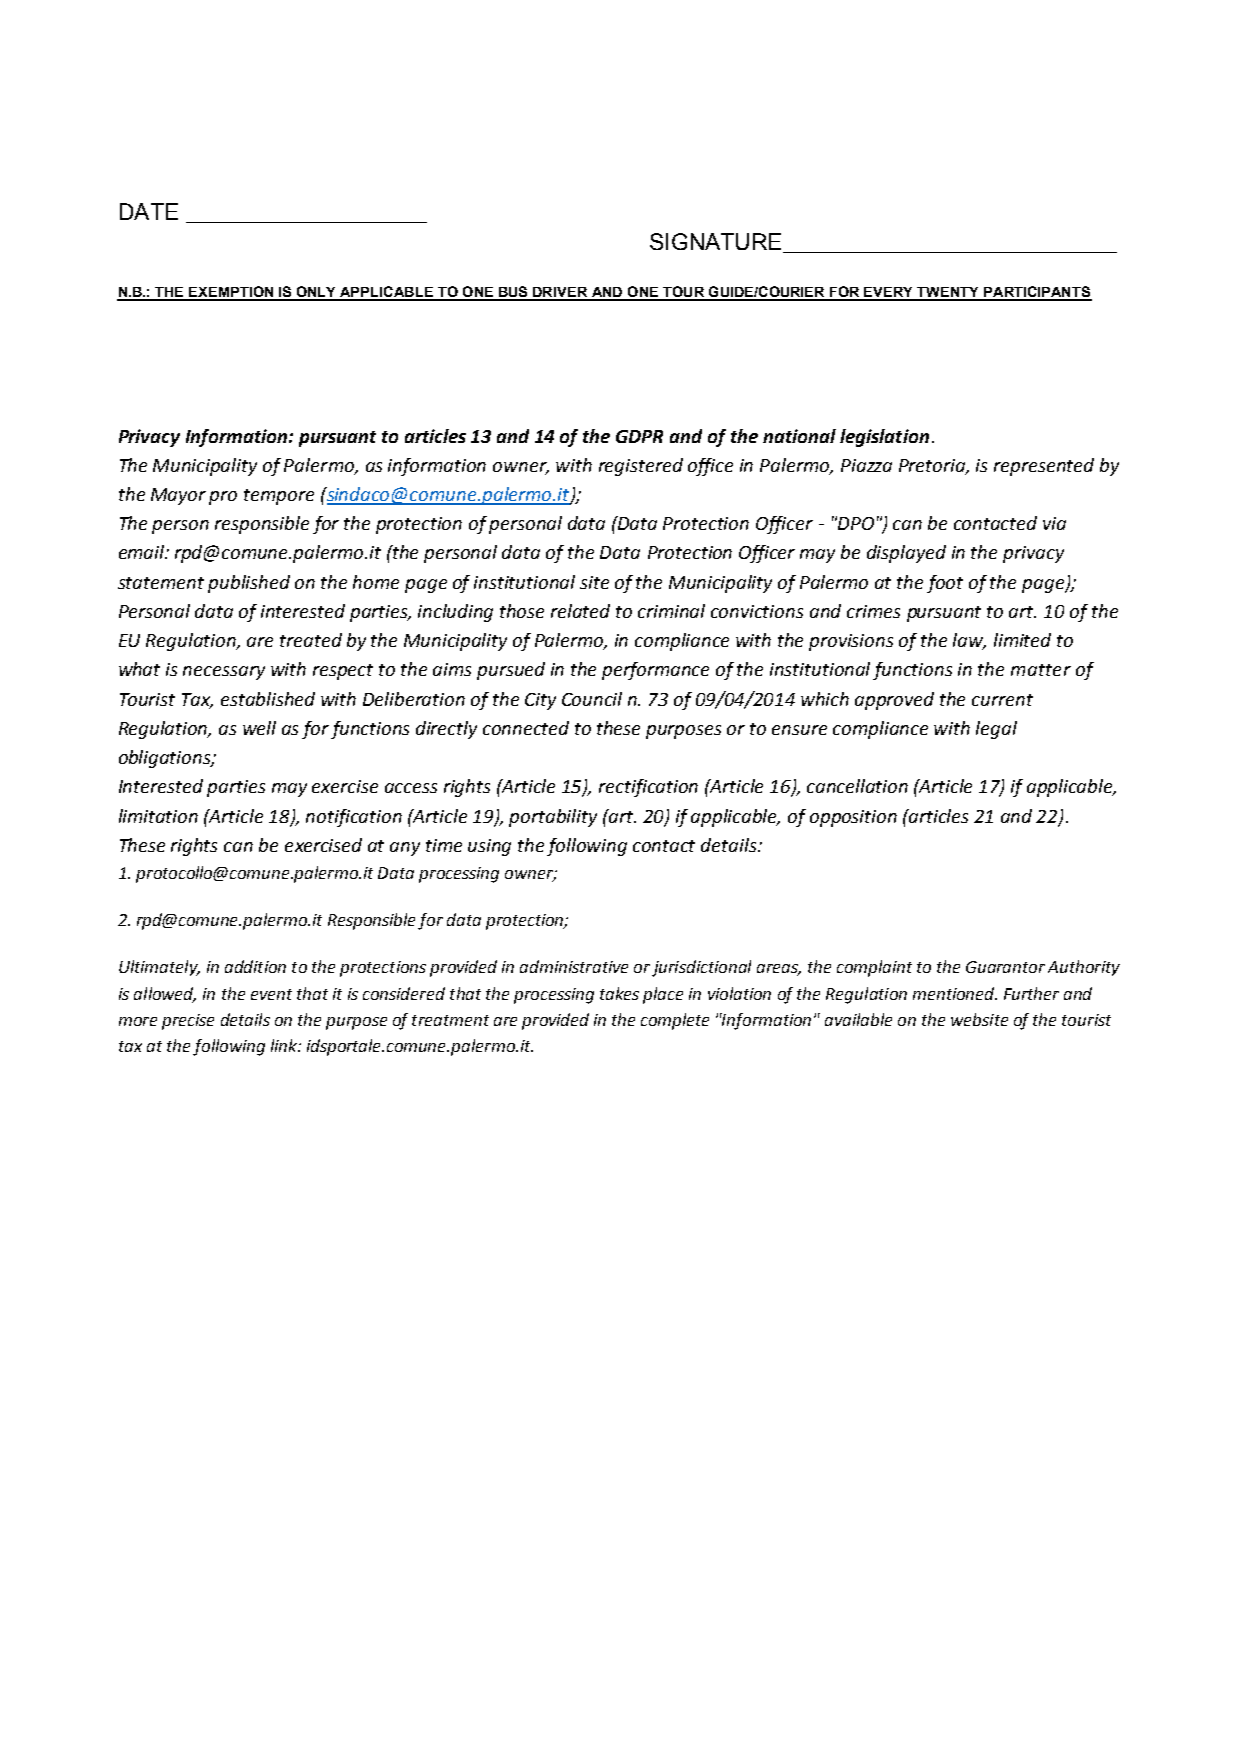 This screenshot has height=1753, width=1239. I want to click on EXEMPTION, so click(231, 293).
